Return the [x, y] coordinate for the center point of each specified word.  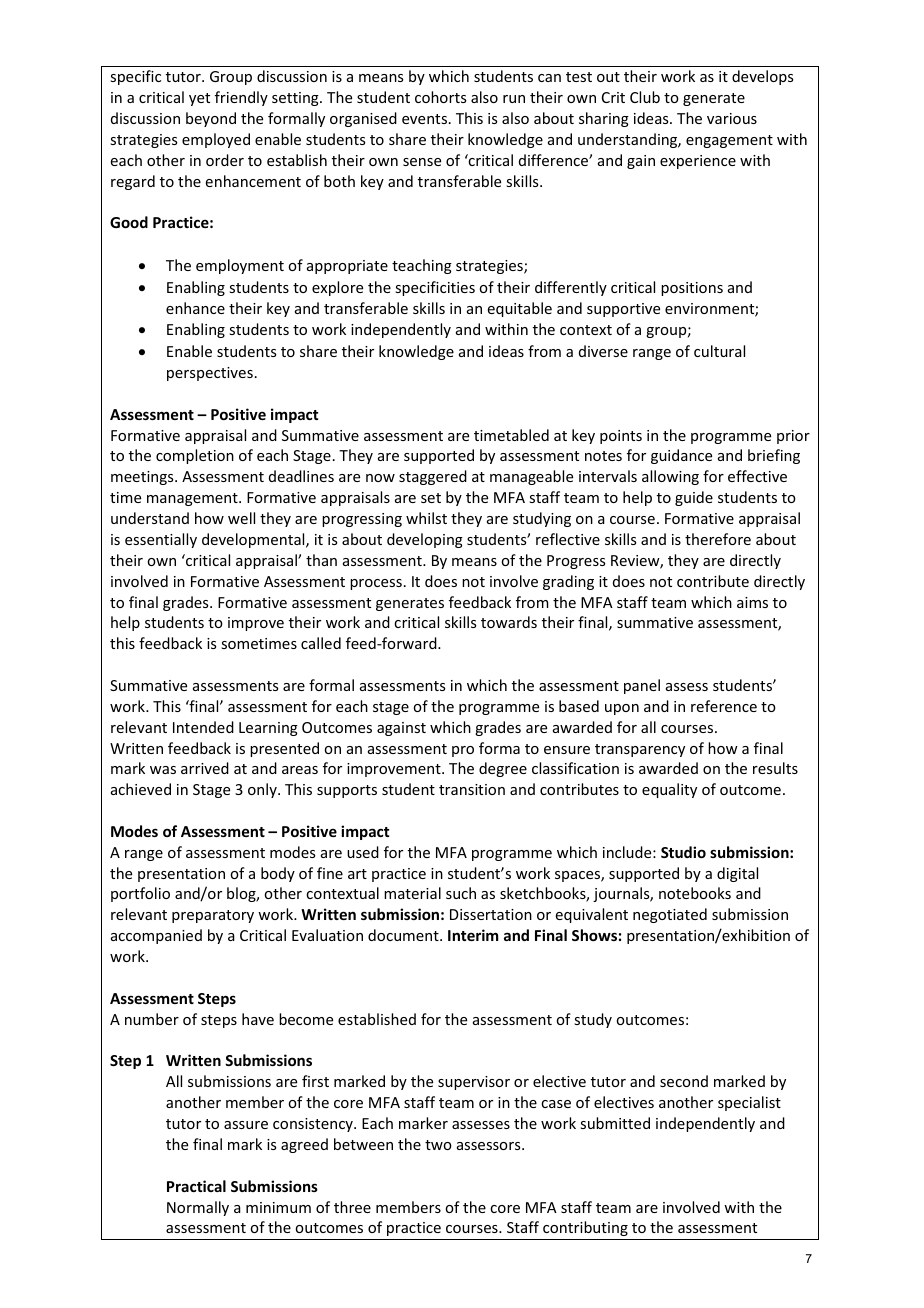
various [732, 118]
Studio [683, 852]
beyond [211, 119]
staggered [433, 477]
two [438, 1145]
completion [195, 456]
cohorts [440, 97]
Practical [196, 1186]
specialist [749, 1103]
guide [694, 498]
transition [472, 789]
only [263, 790]
